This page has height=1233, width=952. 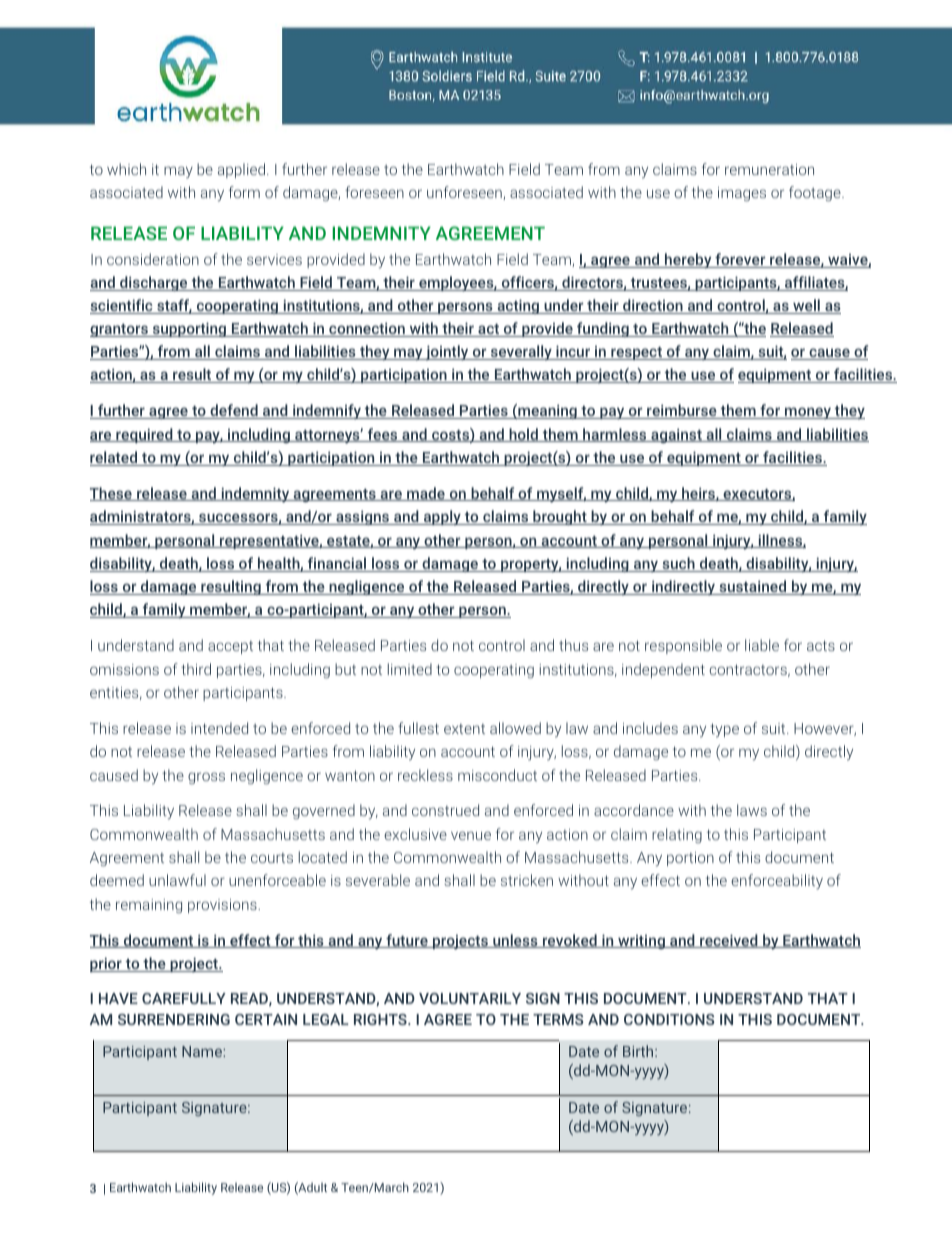 I want to click on images, so click(x=742, y=194).
